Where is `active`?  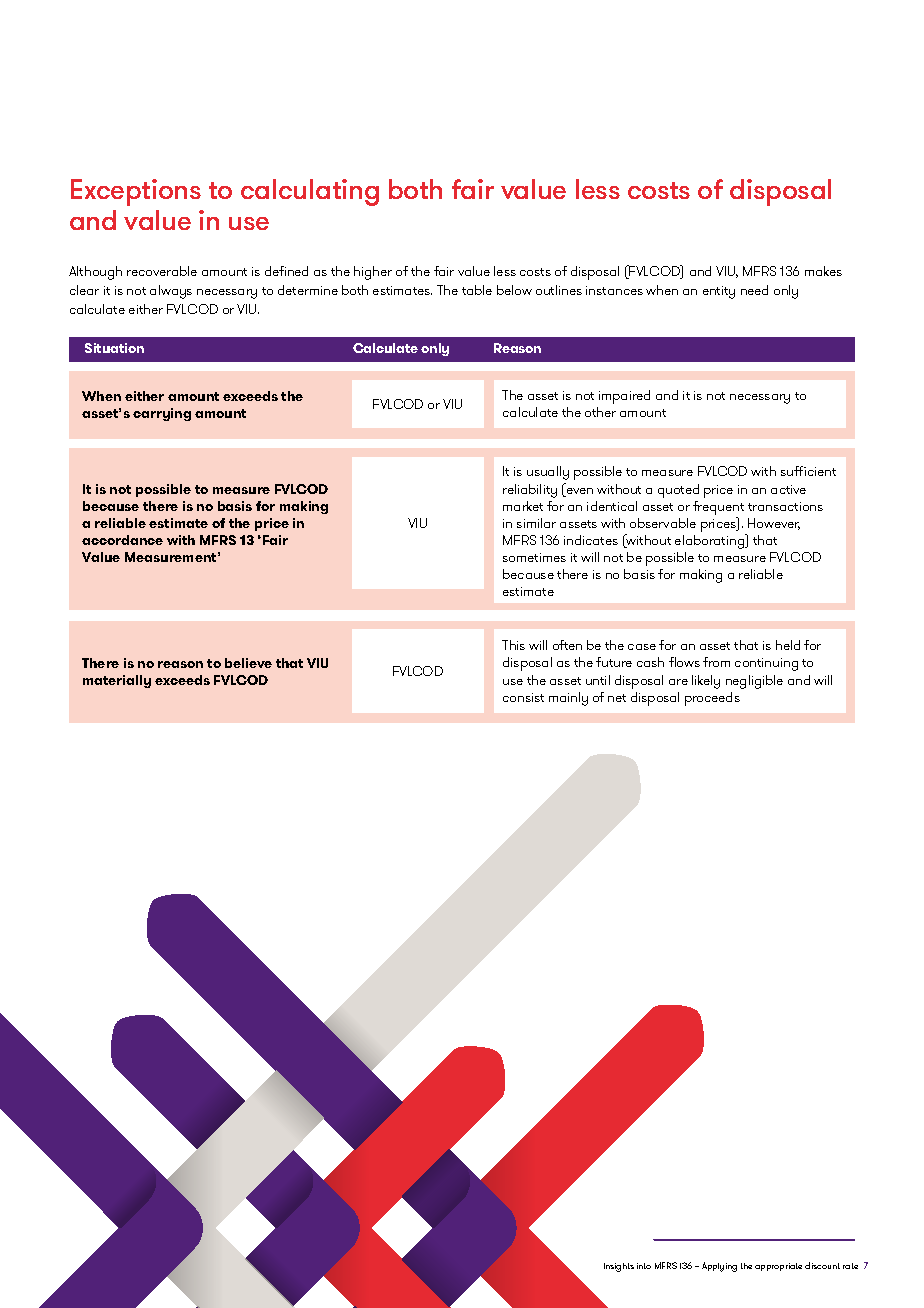 active is located at coordinates (788, 489).
